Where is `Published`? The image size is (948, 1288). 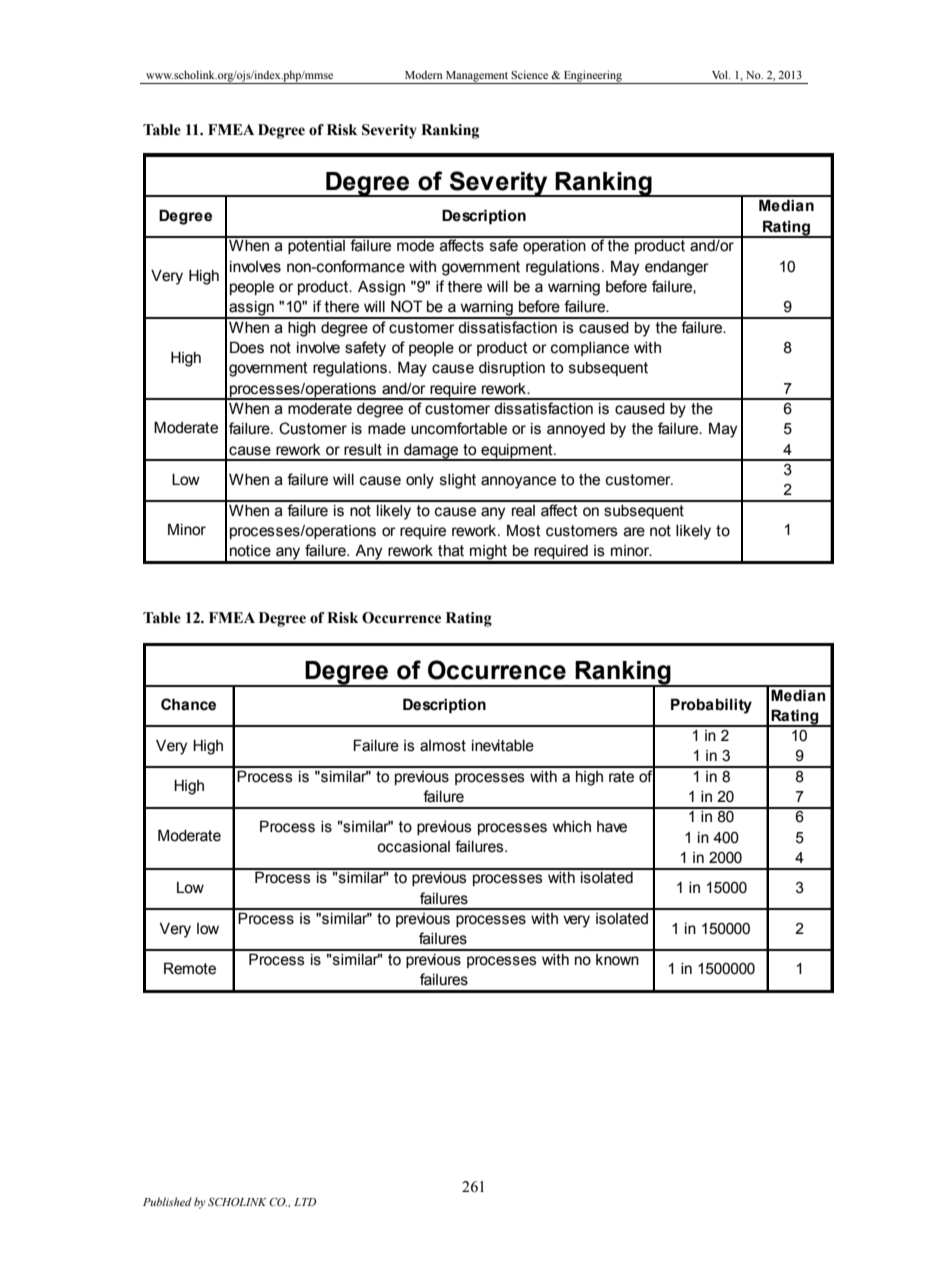 Published is located at coordinates (167, 1201).
